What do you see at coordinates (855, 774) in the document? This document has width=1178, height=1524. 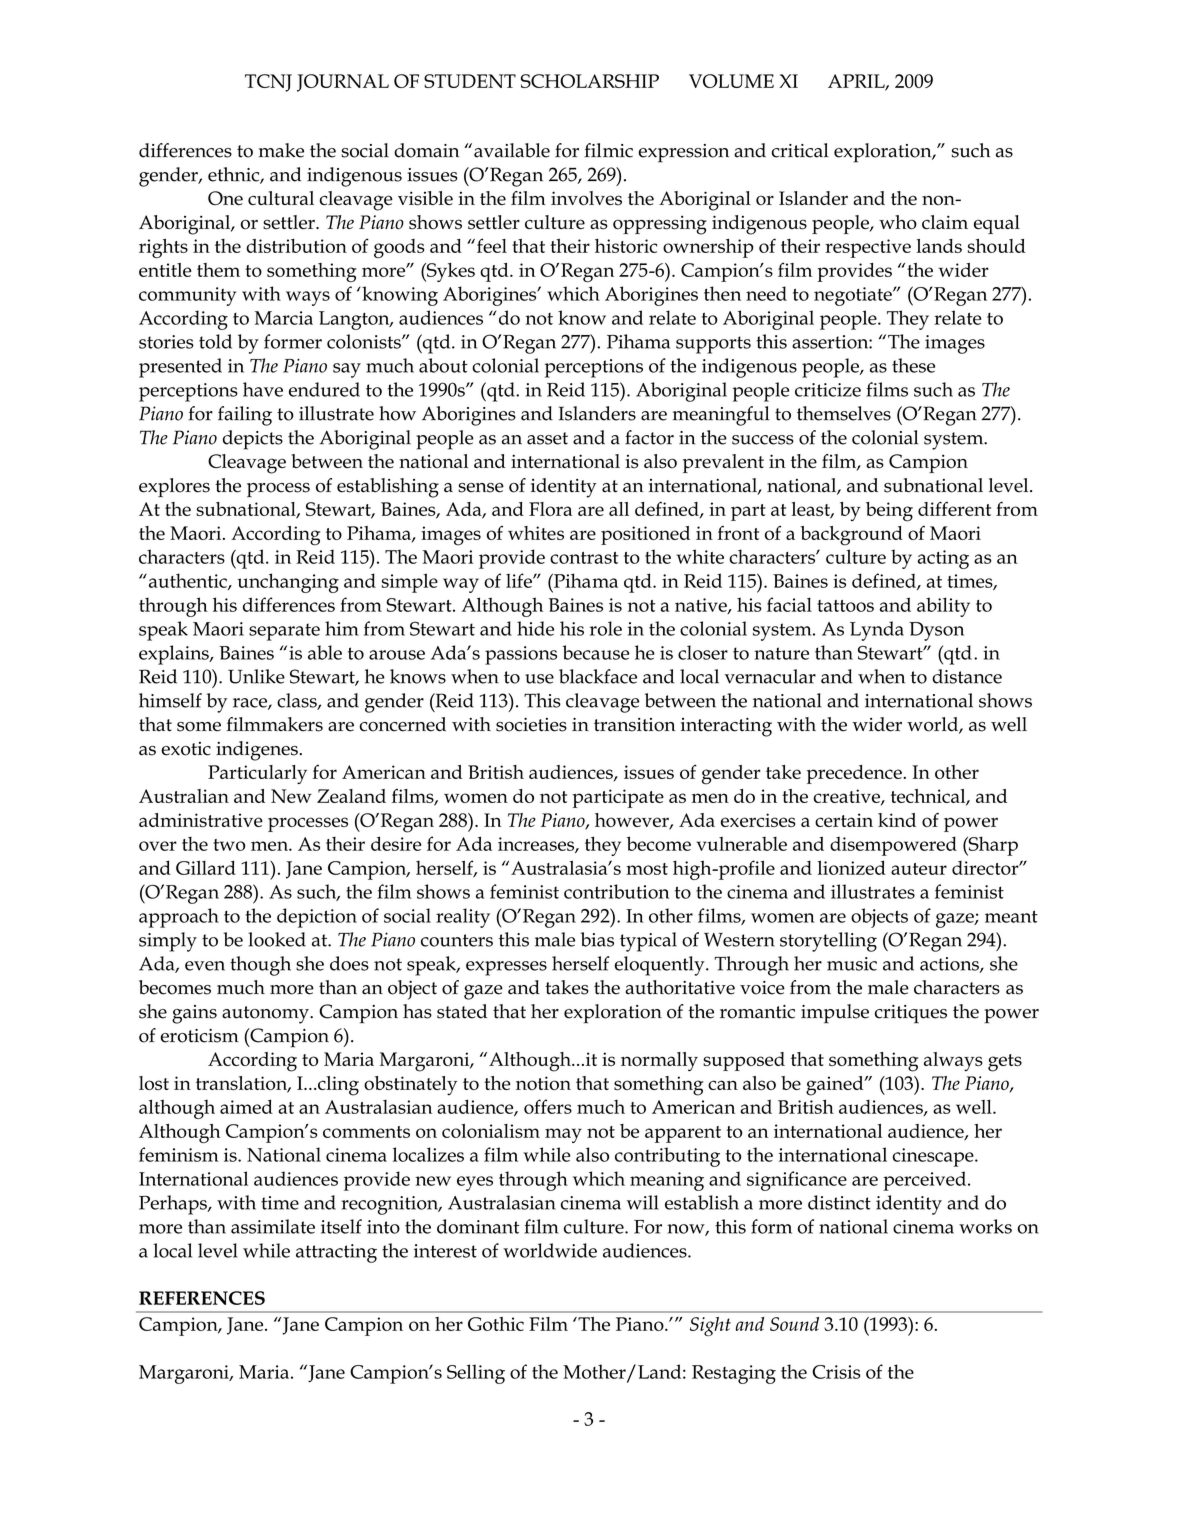 I see `precedence` at bounding box center [855, 774].
